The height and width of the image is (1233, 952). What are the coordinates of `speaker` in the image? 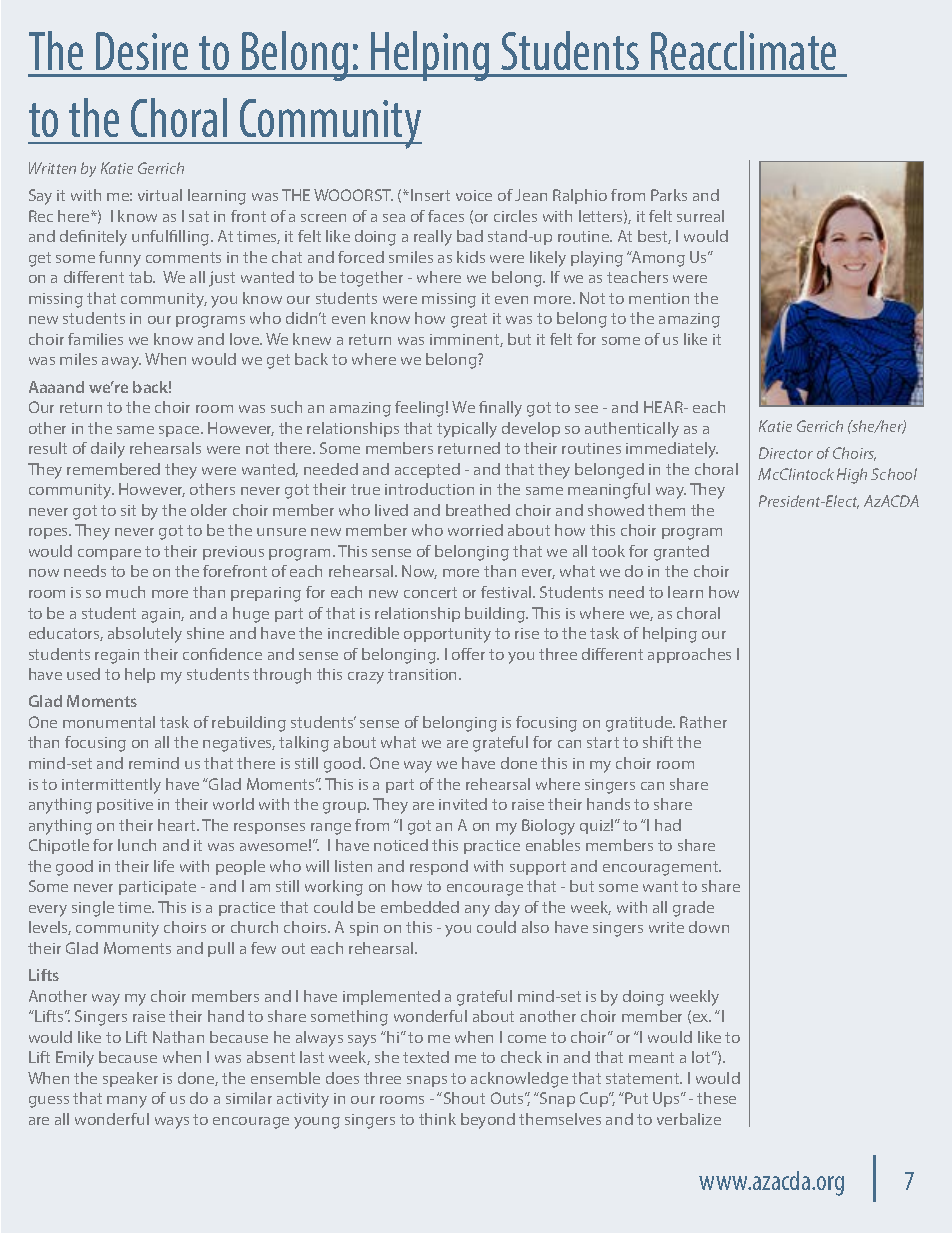 It's located at (130, 1079).
